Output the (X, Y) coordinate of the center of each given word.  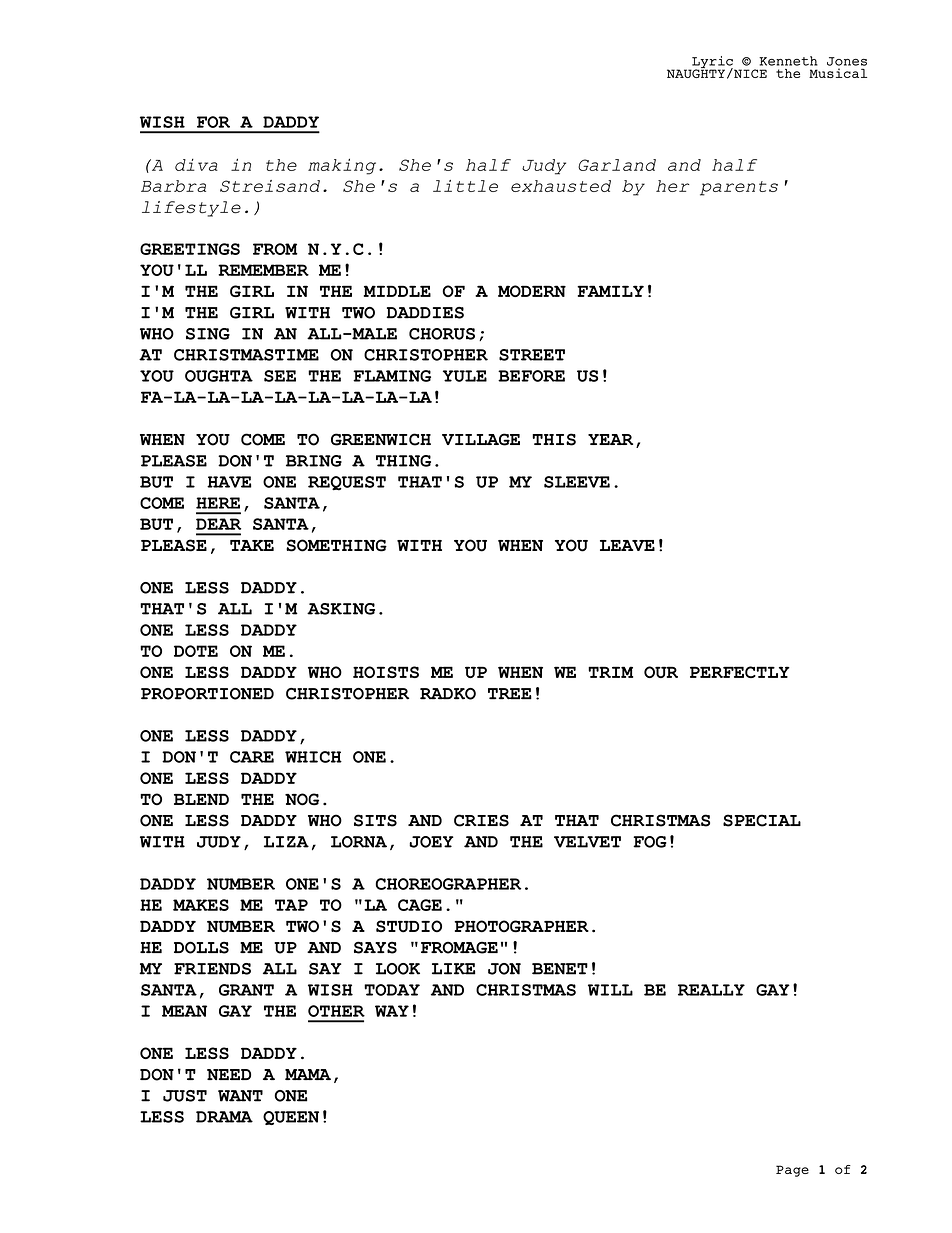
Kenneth (788, 61)
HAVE (229, 482)
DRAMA (224, 1117)
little (465, 186)
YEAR (610, 439)
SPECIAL (762, 820)
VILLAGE (481, 439)
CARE (252, 757)
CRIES (481, 820)
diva (196, 165)
